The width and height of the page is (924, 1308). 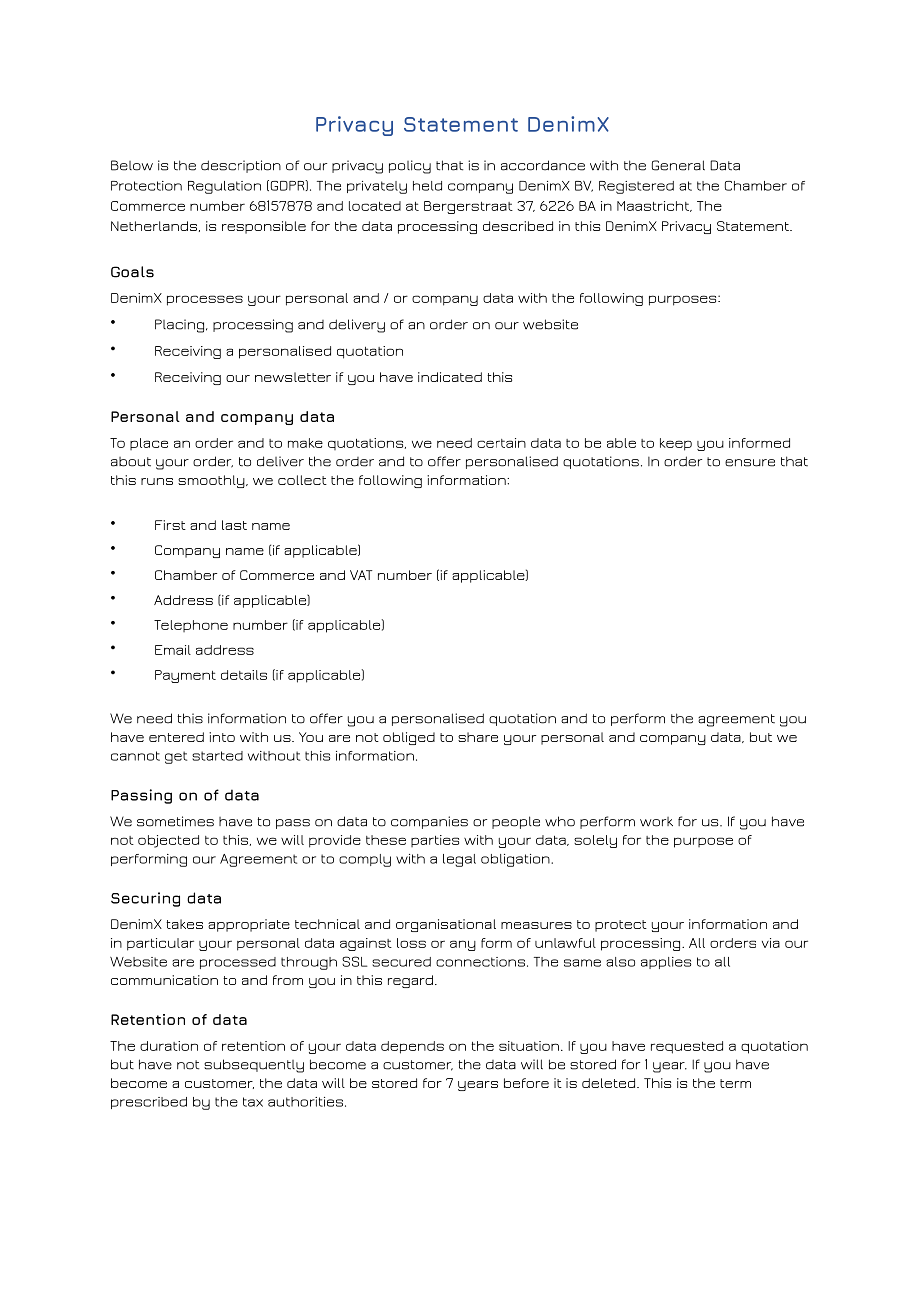 I want to click on subsequently, so click(x=254, y=1066).
